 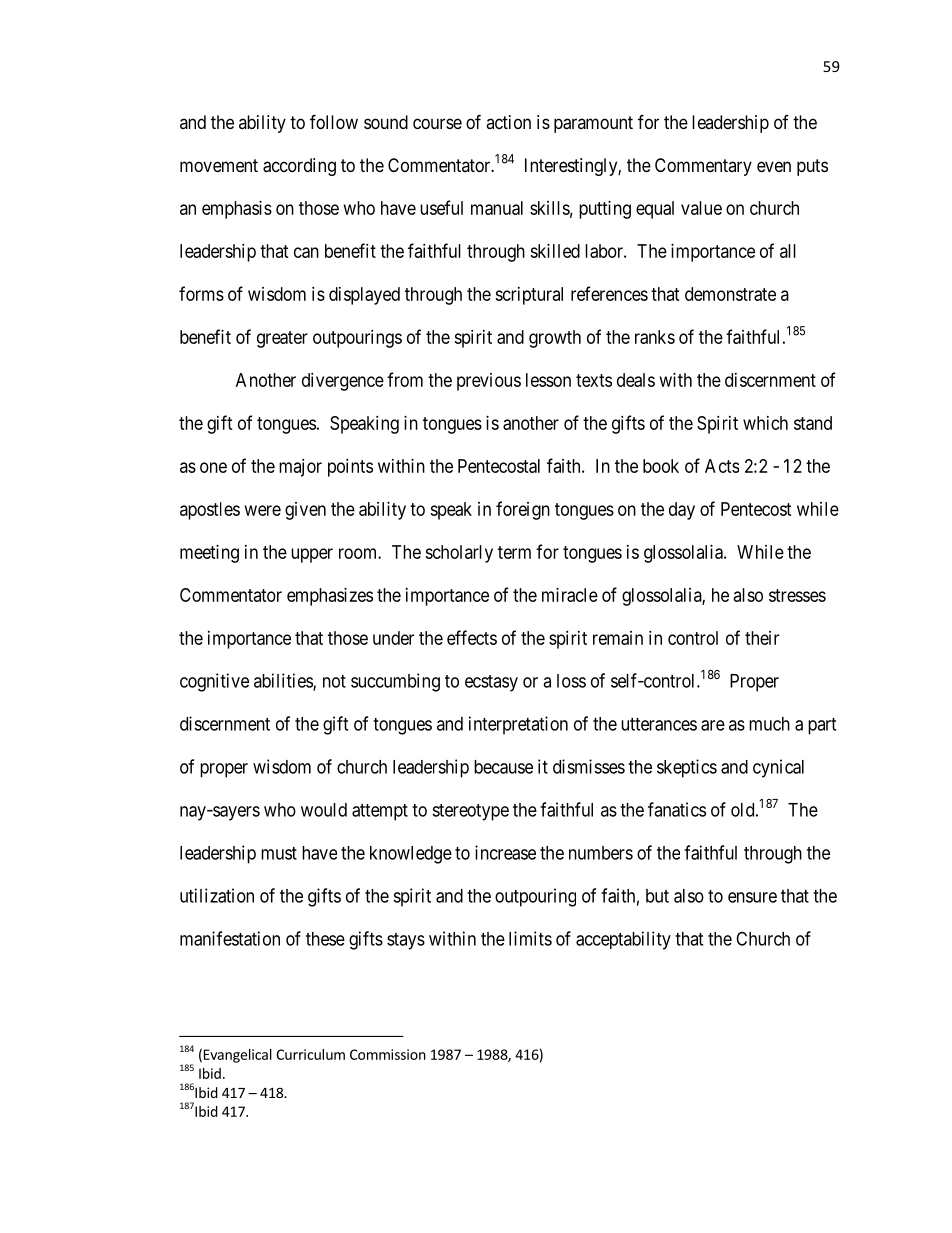 What do you see at coordinates (797, 595) in the screenshot?
I see `stresses` at bounding box center [797, 595].
